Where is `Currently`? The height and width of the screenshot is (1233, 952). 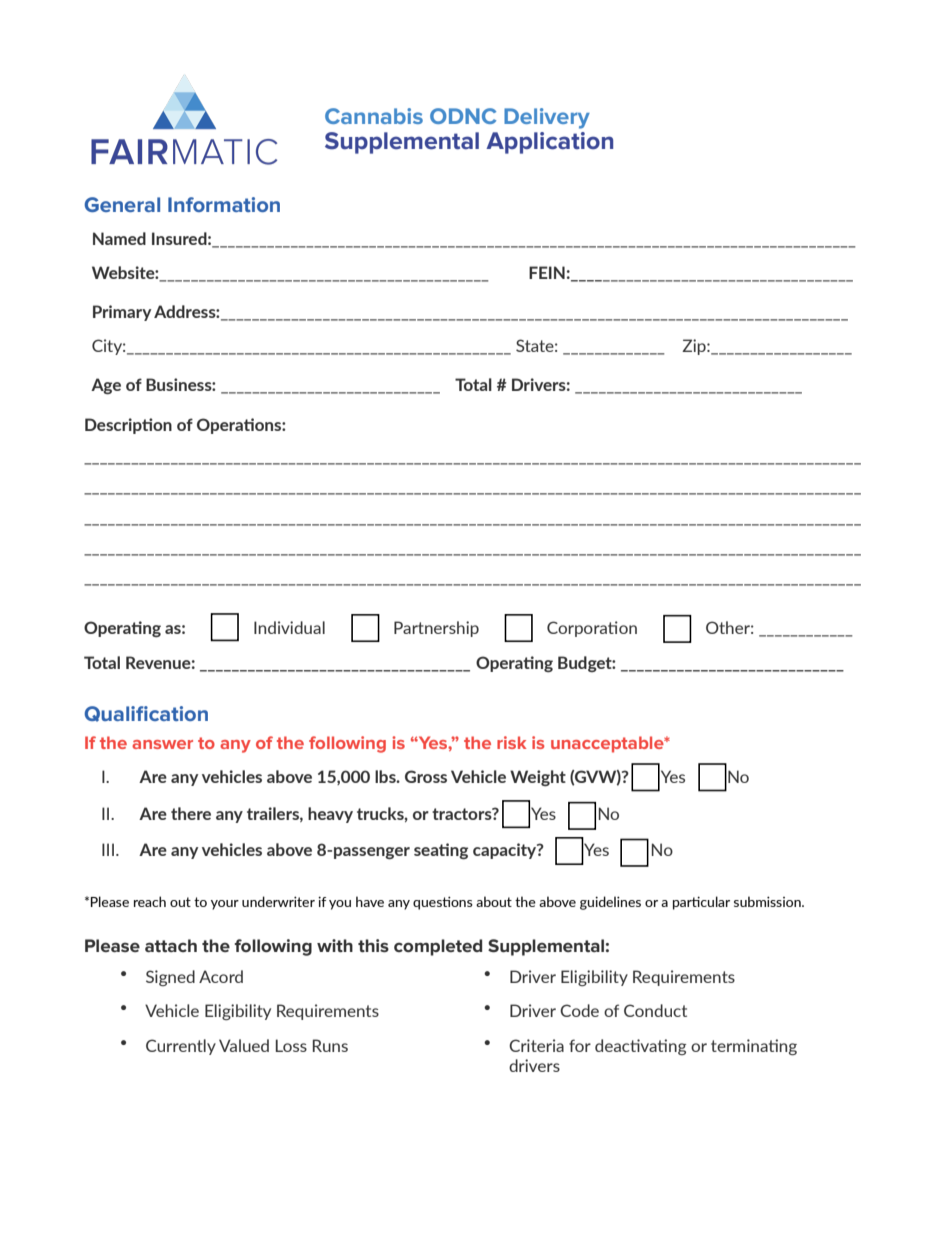 Currently is located at coordinates (181, 1047).
